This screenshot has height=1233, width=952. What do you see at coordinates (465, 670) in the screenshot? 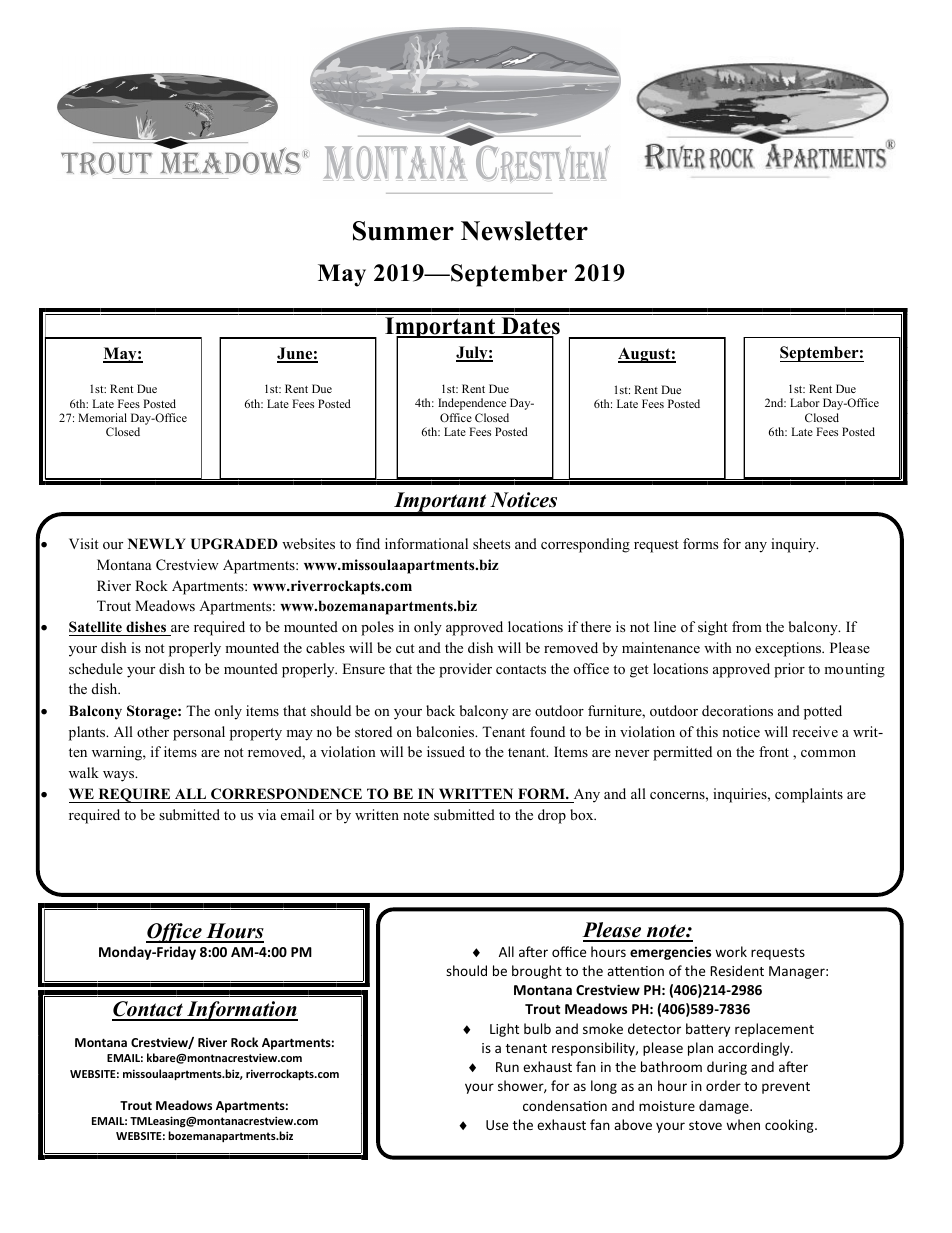
I see `provider` at bounding box center [465, 670].
